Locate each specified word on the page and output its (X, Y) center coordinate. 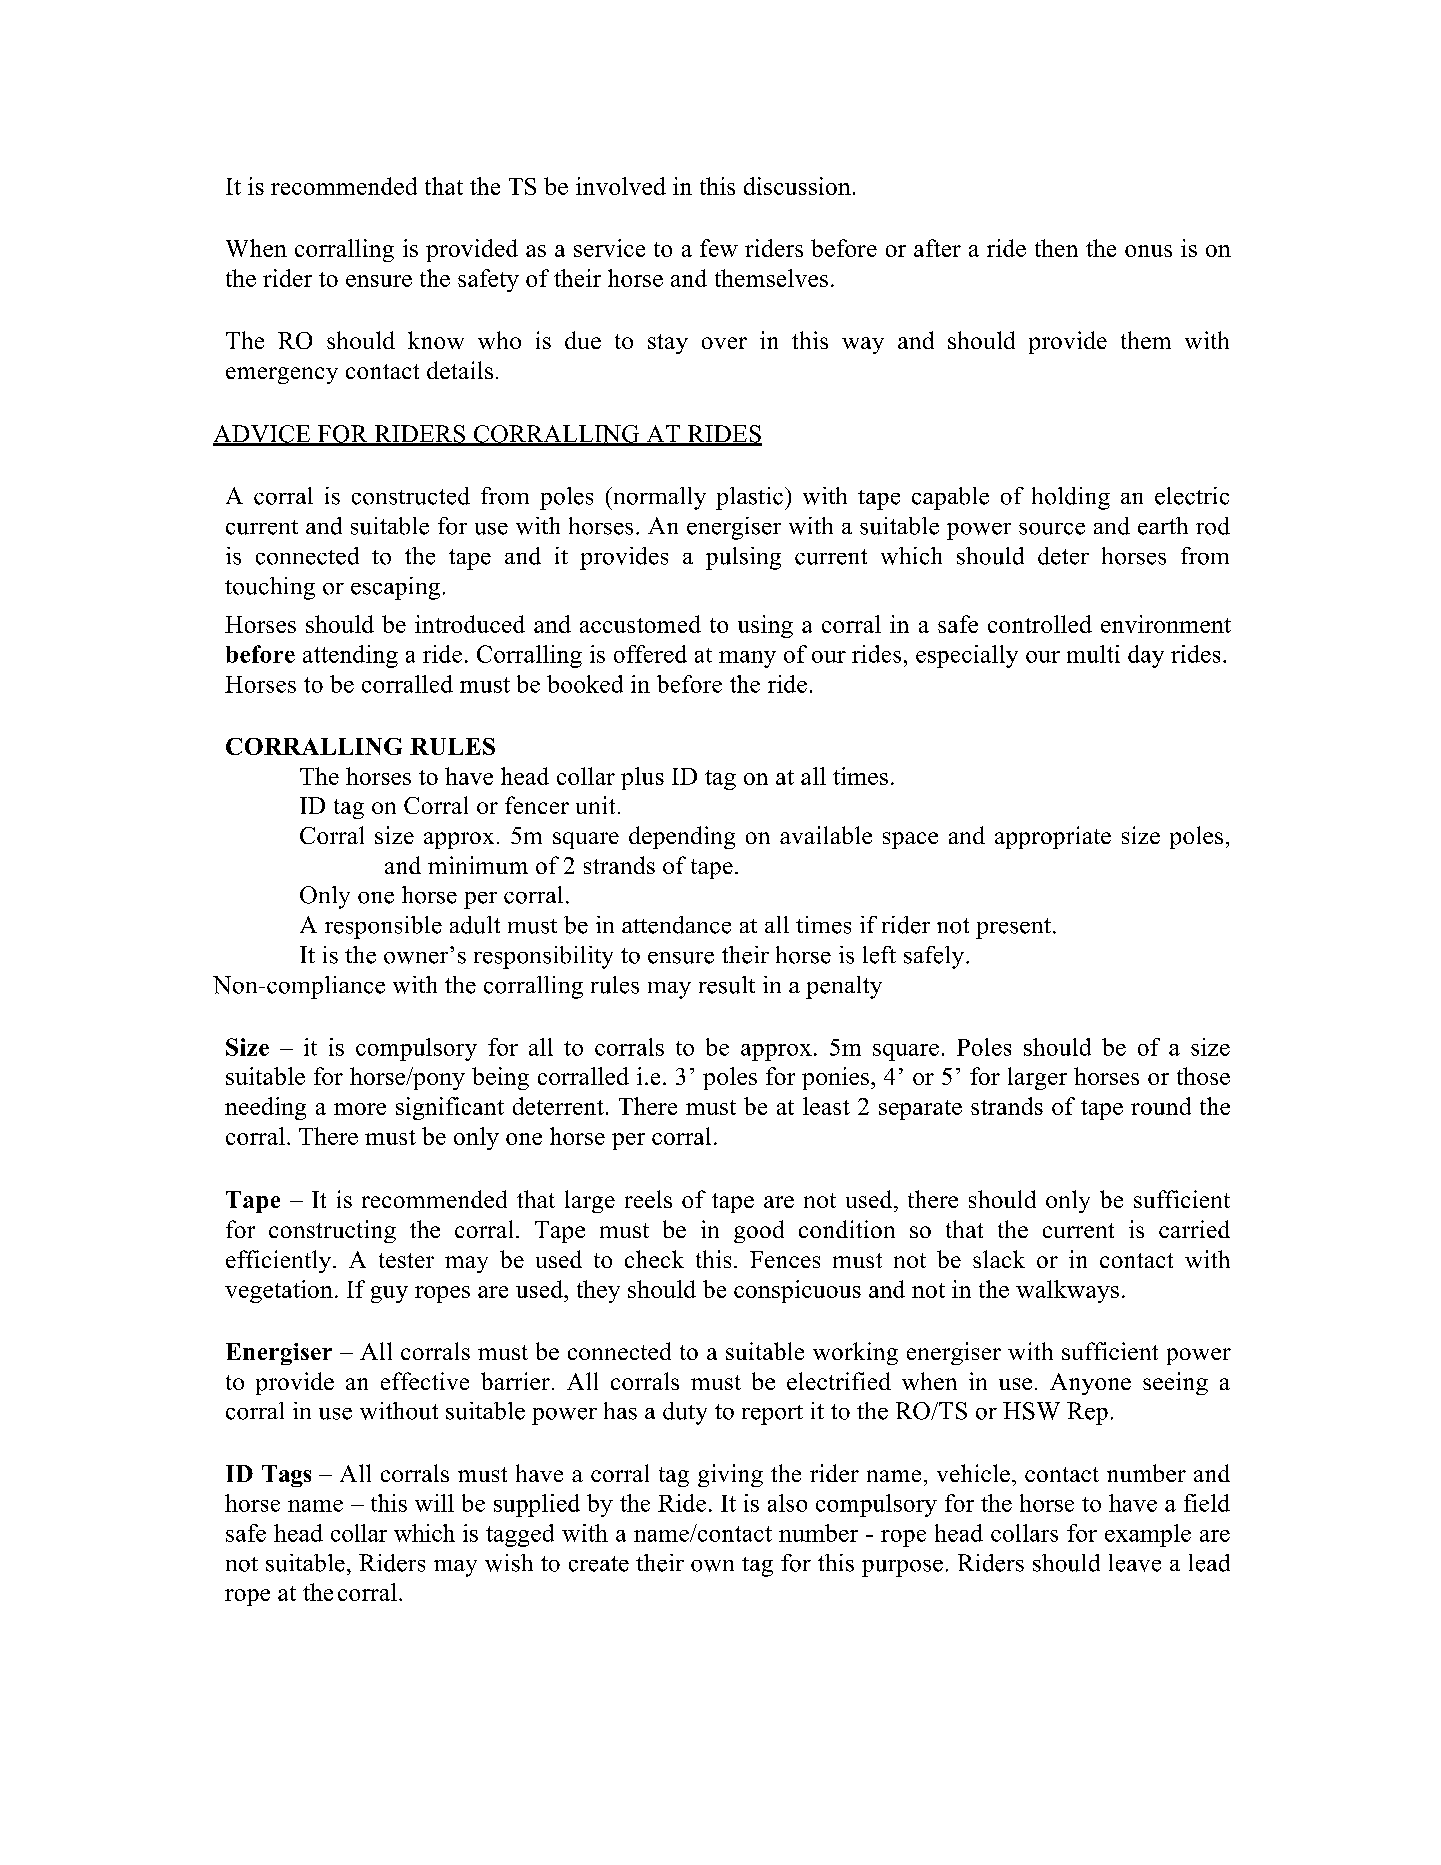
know (436, 340)
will (434, 1503)
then (1056, 248)
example (1148, 1535)
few (719, 248)
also (787, 1503)
